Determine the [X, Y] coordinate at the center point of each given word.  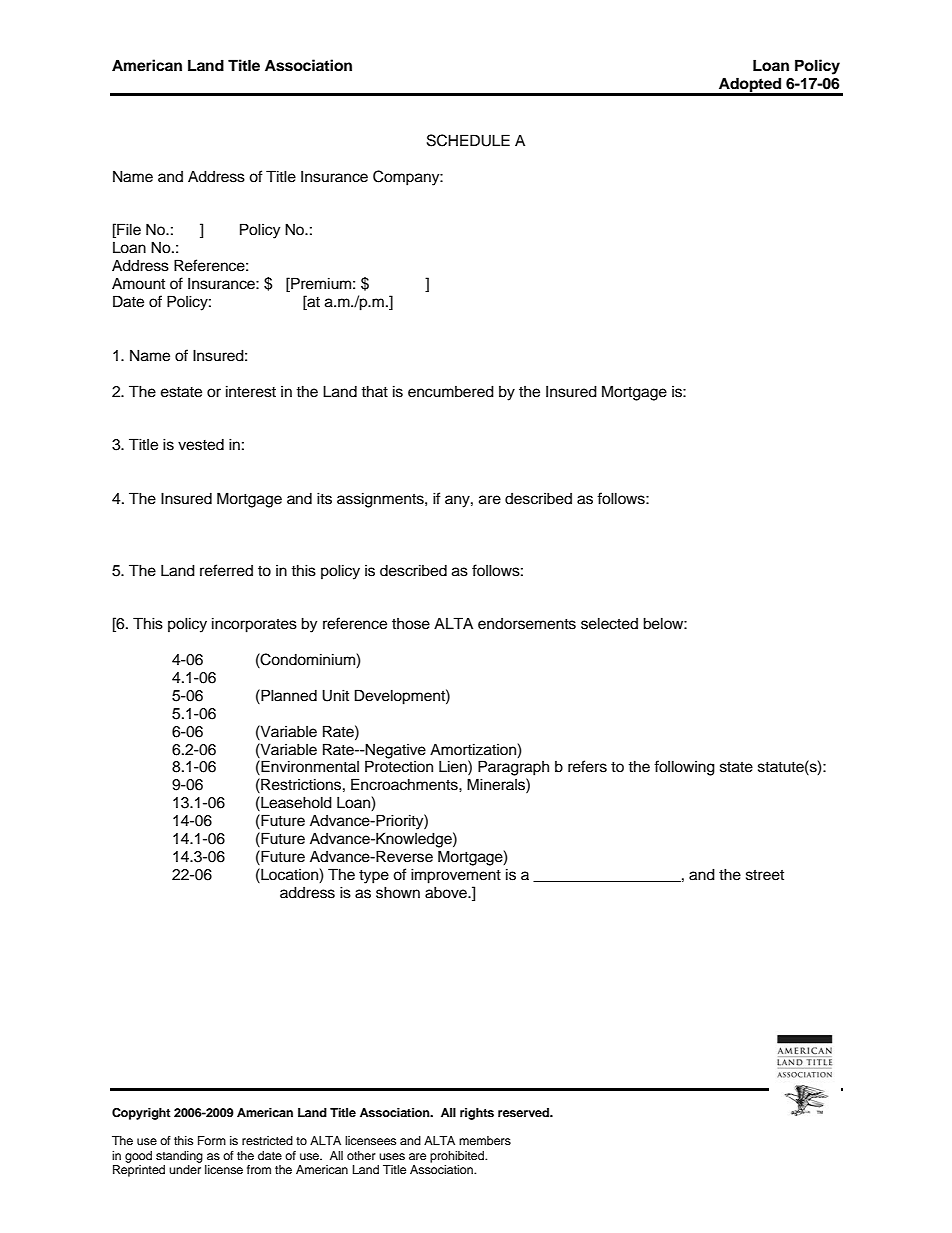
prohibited [458, 1157]
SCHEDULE [468, 140]
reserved [524, 1112]
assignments [381, 500]
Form [212, 1140]
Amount [138, 284]
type [374, 877]
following [684, 768]
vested [201, 445]
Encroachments [405, 784]
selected [609, 623]
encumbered [451, 391]
